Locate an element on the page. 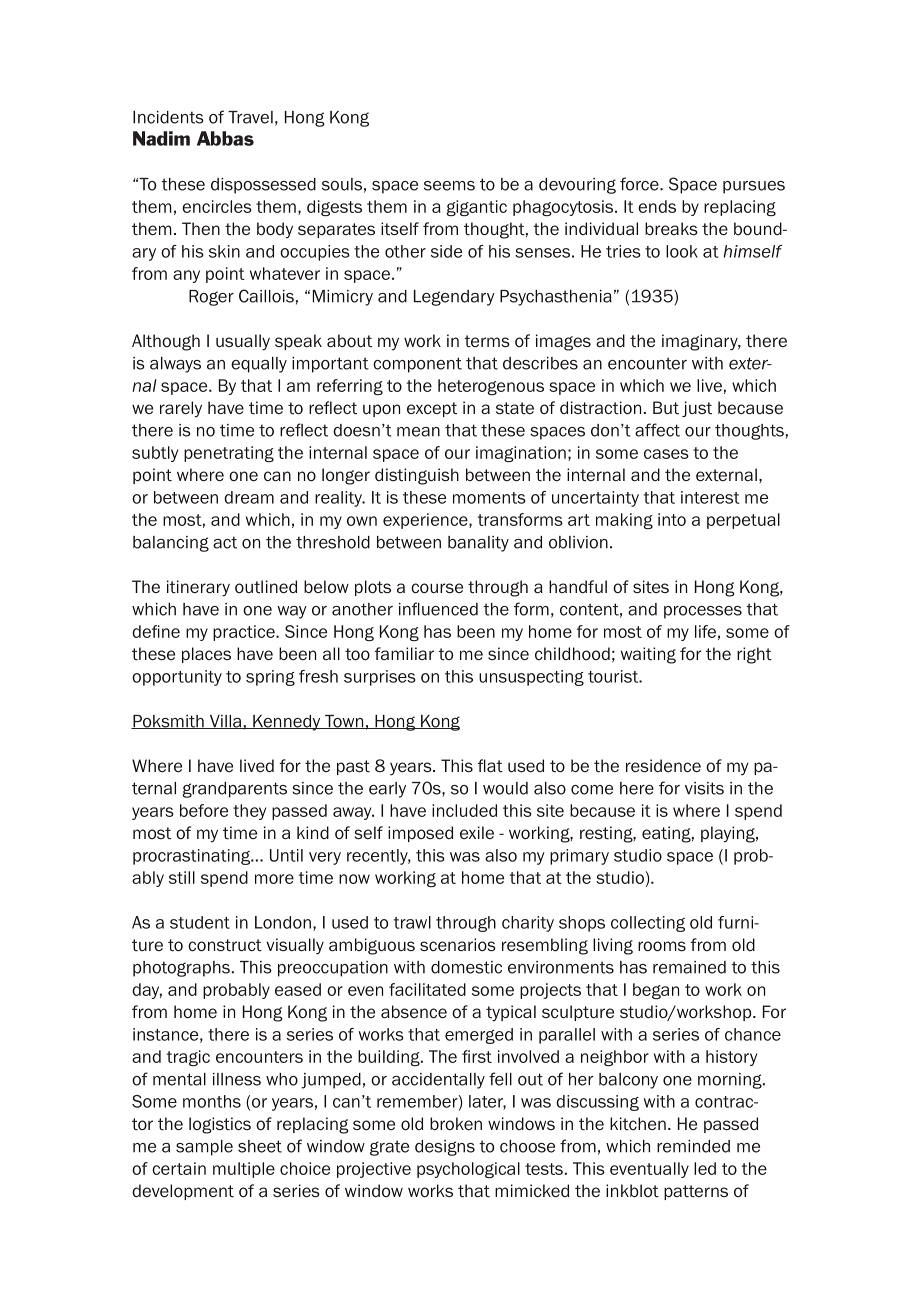  seems is located at coordinates (449, 186).
